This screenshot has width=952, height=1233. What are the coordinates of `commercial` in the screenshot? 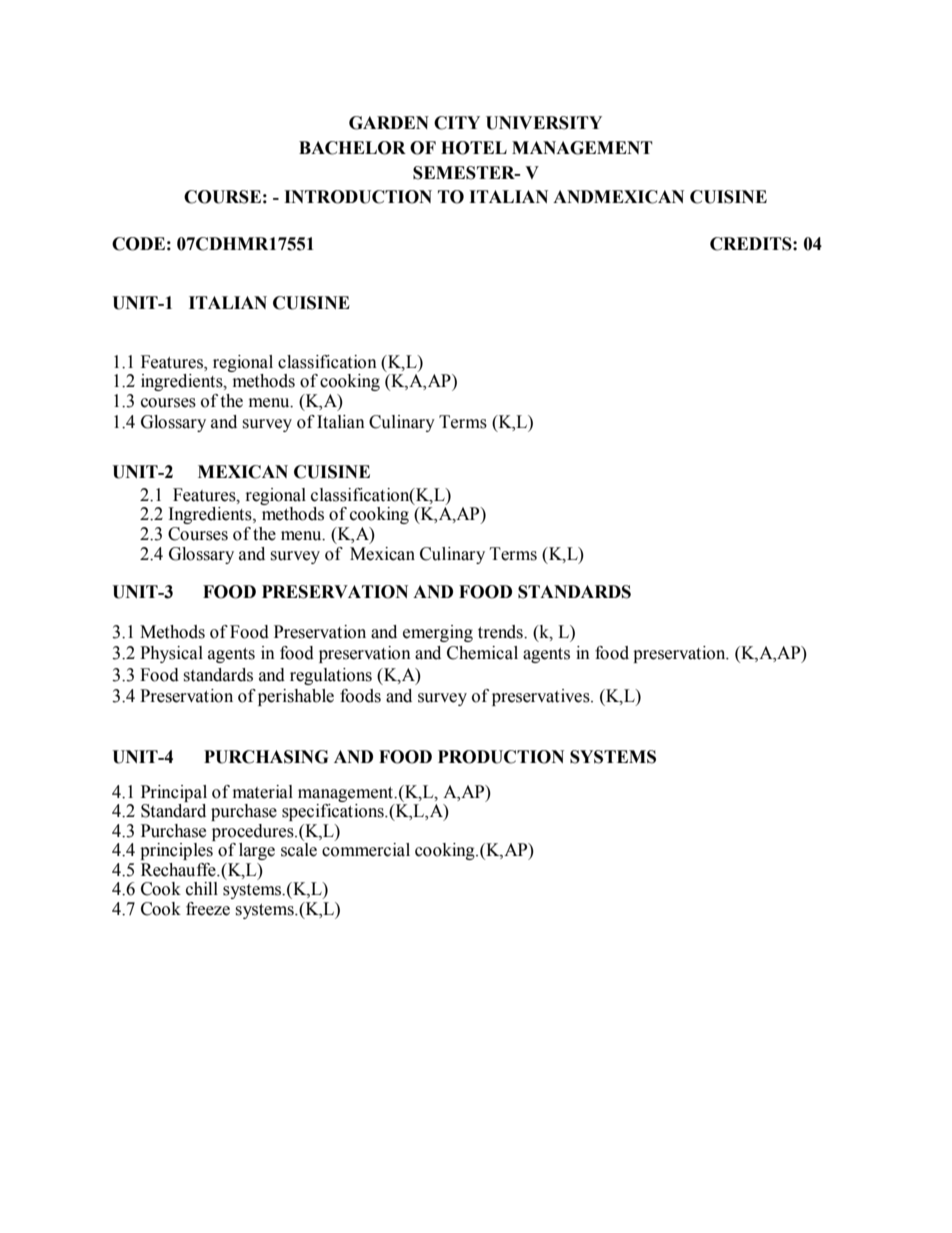 It's located at (366, 850).
